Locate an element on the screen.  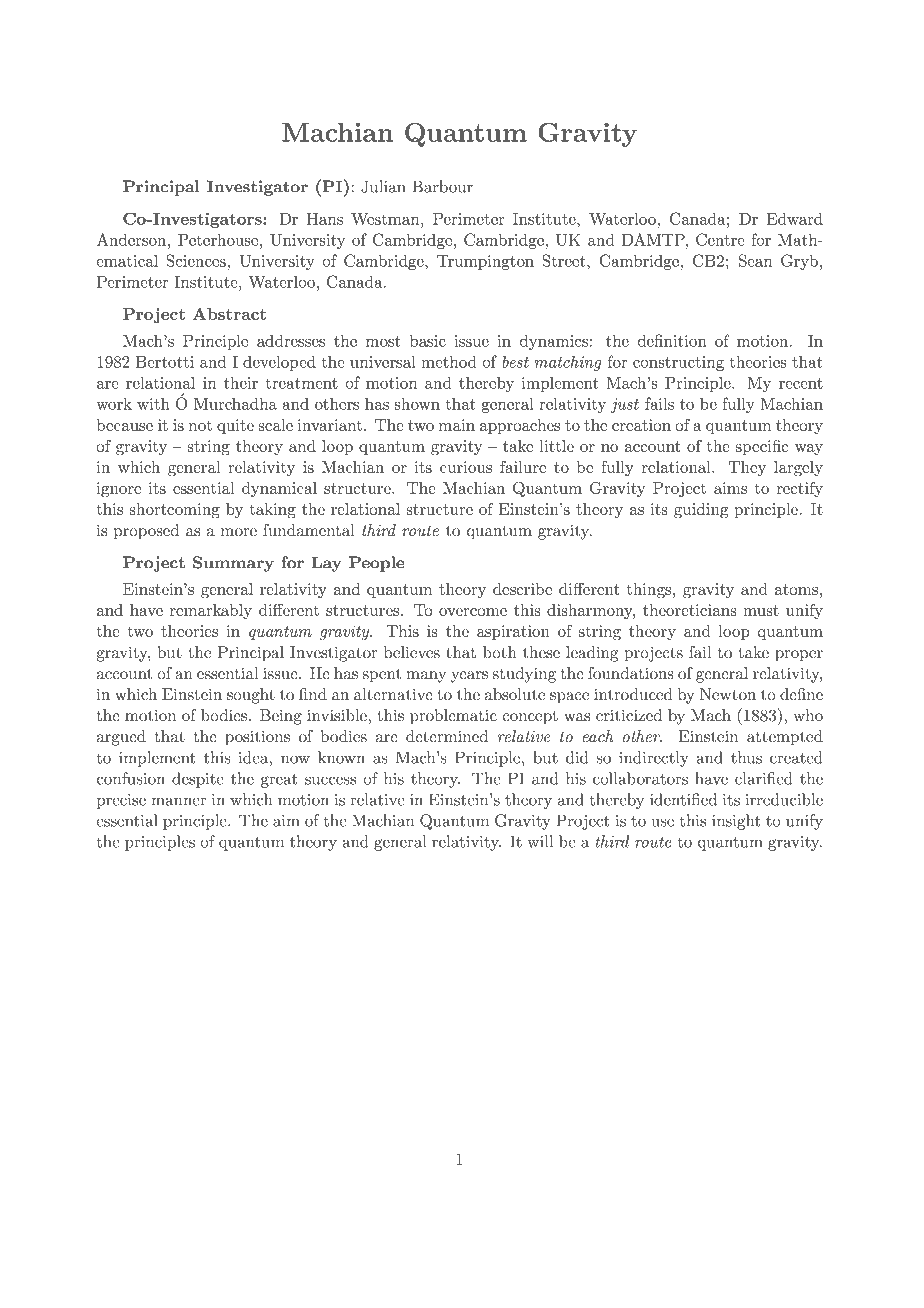
will is located at coordinates (540, 841).
